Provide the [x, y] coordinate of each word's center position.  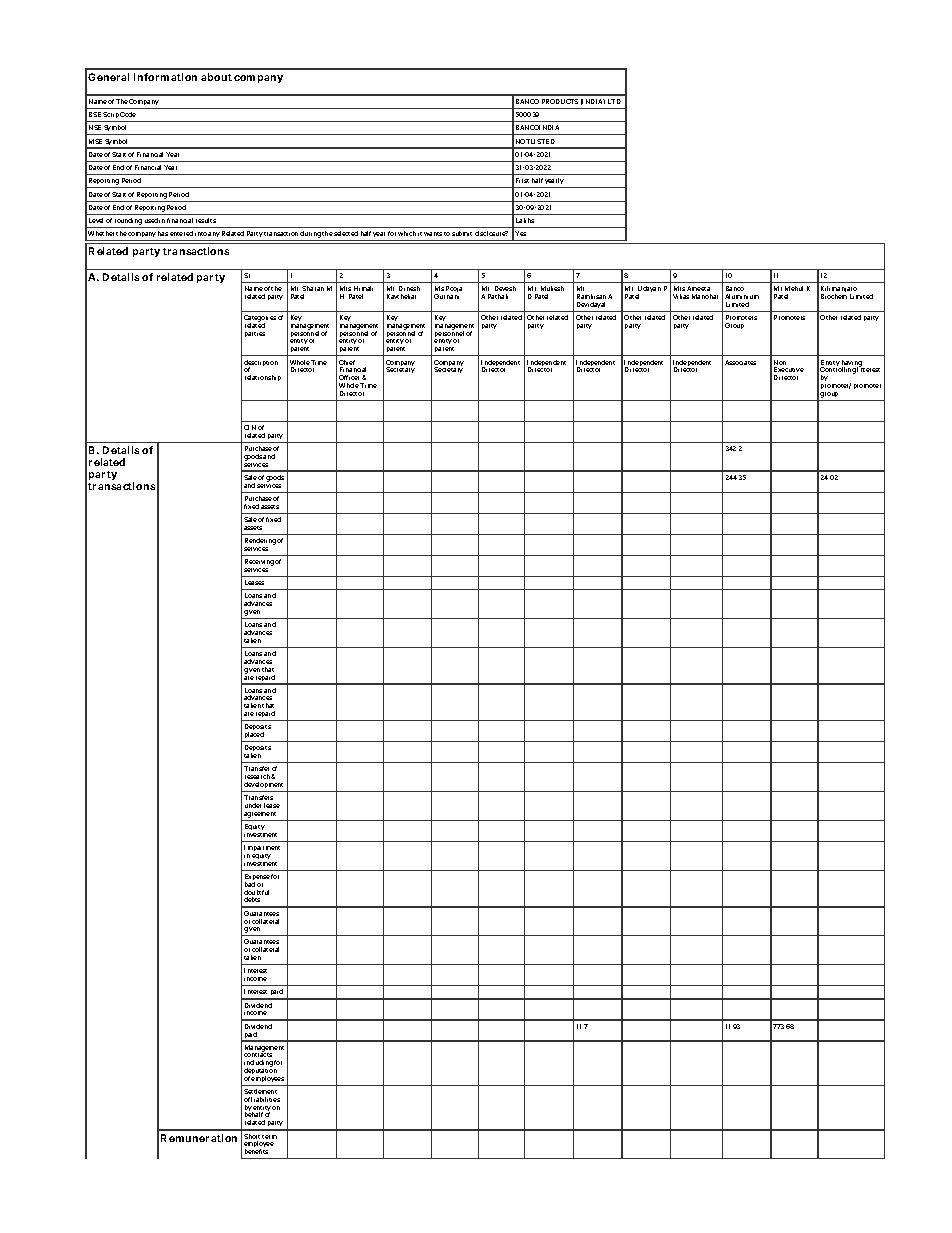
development [264, 787]
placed [254, 737]
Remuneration [199, 1138]
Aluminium [742, 296]
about [216, 77]
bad [250, 884]
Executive [789, 369]
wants [433, 234]
